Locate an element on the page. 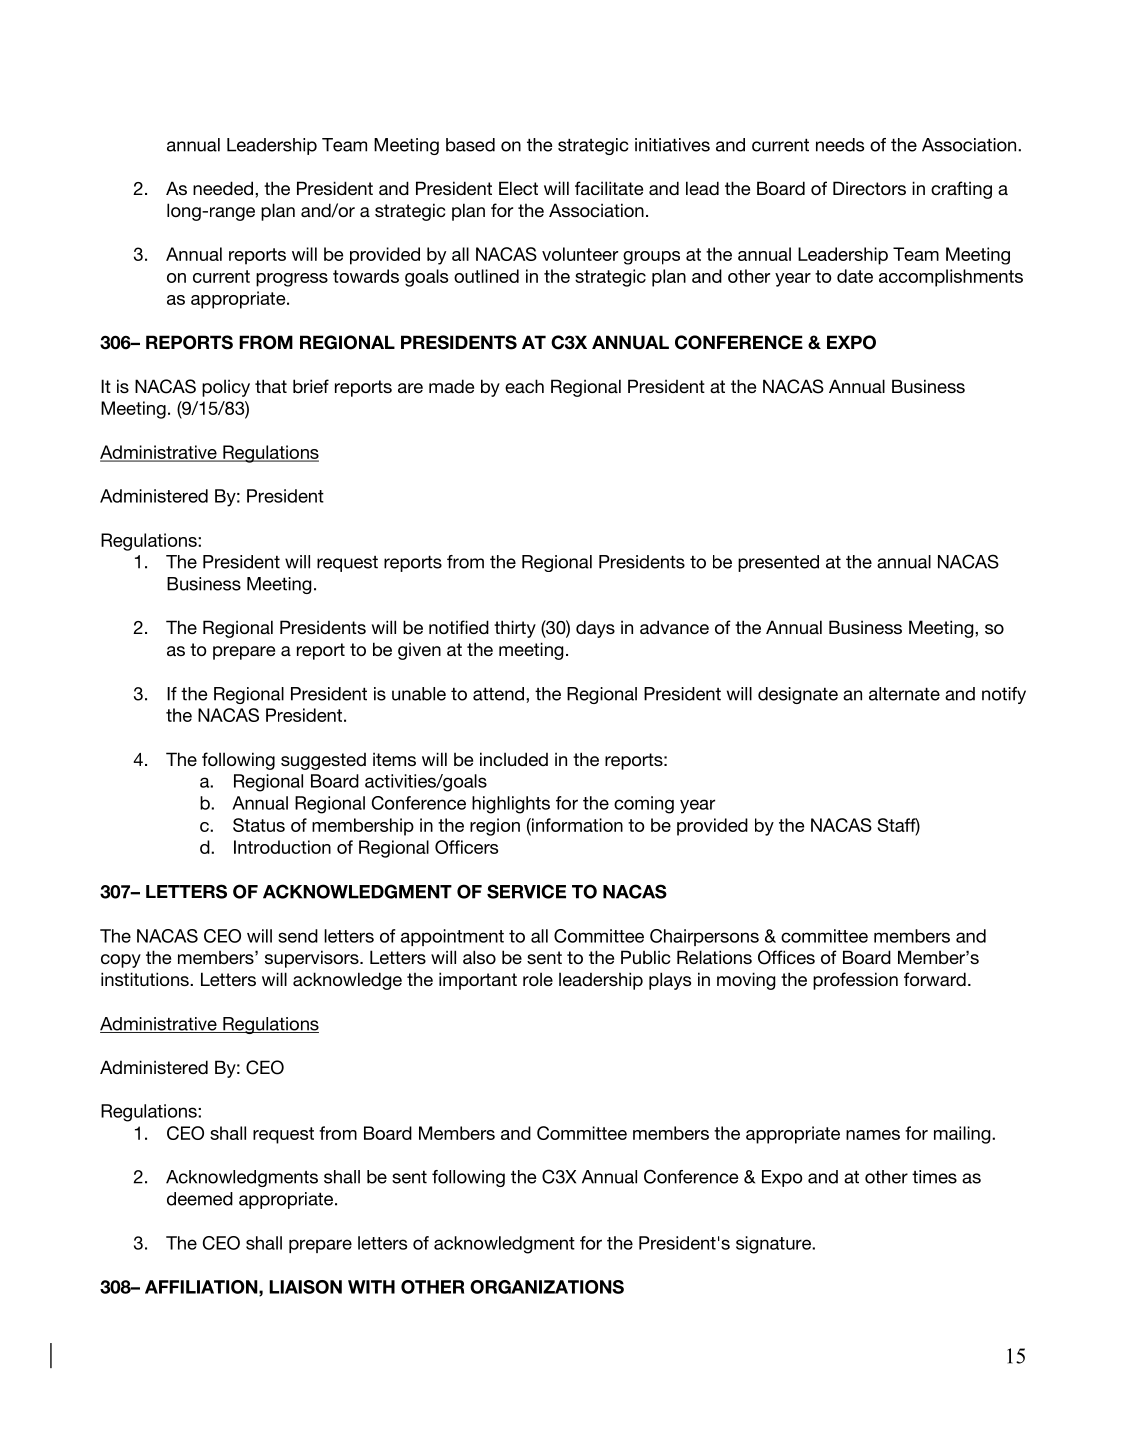 This document has height=1456, width=1125. deemed is located at coordinates (200, 1199).
